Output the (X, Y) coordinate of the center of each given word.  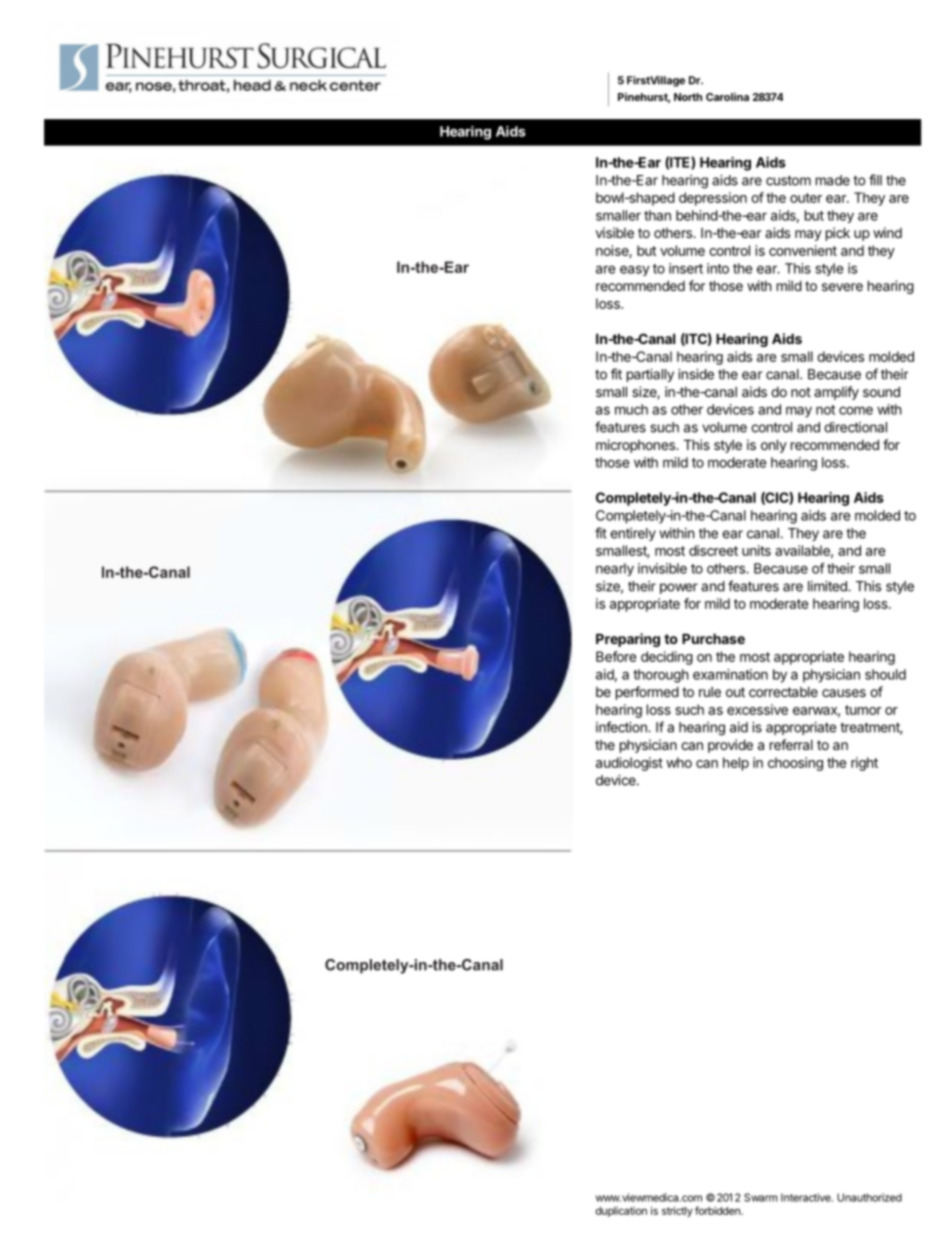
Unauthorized (869, 1197)
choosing (795, 764)
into (718, 268)
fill (875, 180)
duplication (621, 1211)
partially (650, 375)
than (657, 215)
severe (842, 287)
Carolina (727, 97)
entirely (633, 534)
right (864, 764)
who (679, 762)
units (756, 550)
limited (828, 586)
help (736, 764)
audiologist (629, 764)
